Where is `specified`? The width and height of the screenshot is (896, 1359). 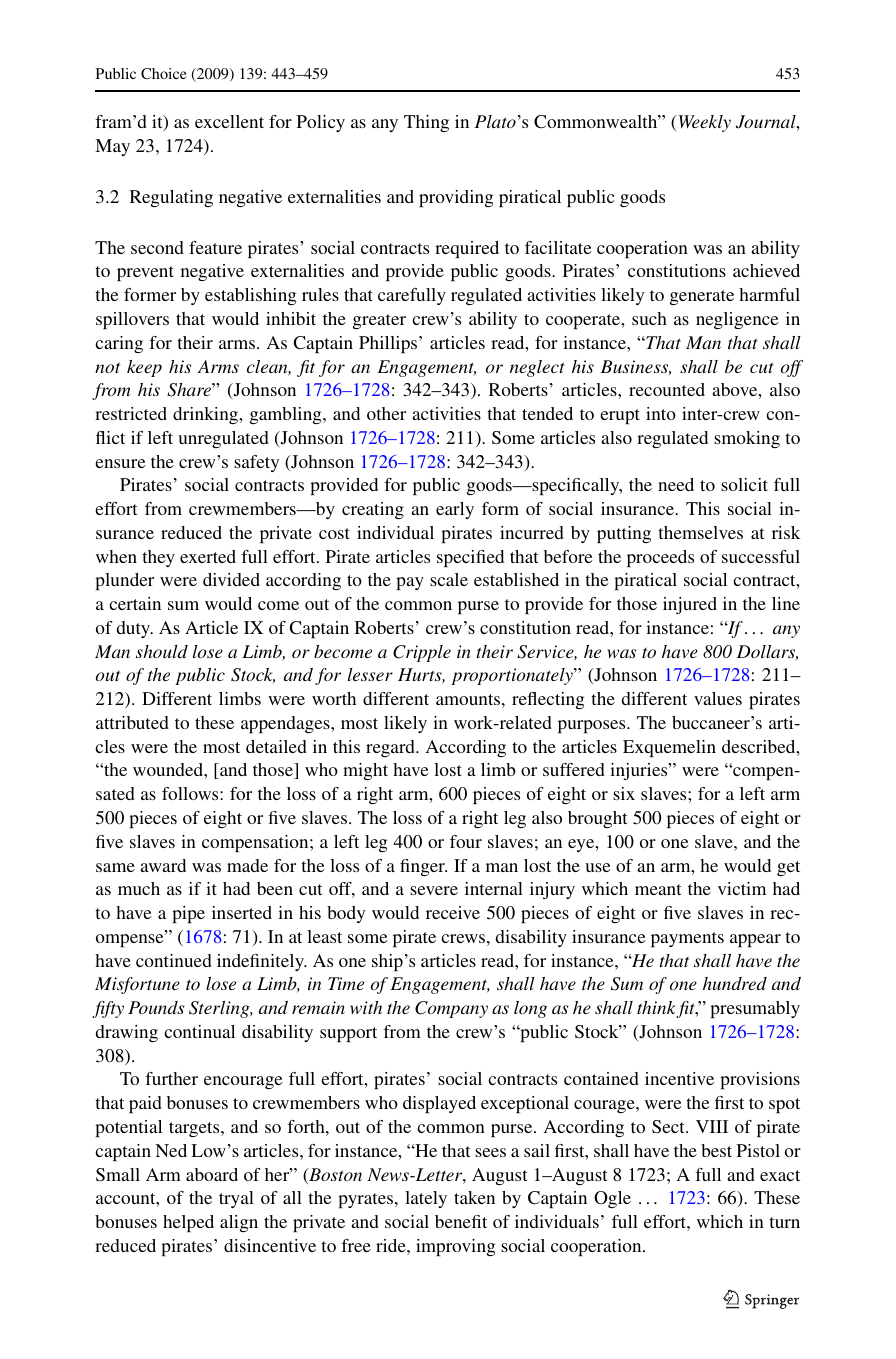 specified is located at coordinates (470, 558).
